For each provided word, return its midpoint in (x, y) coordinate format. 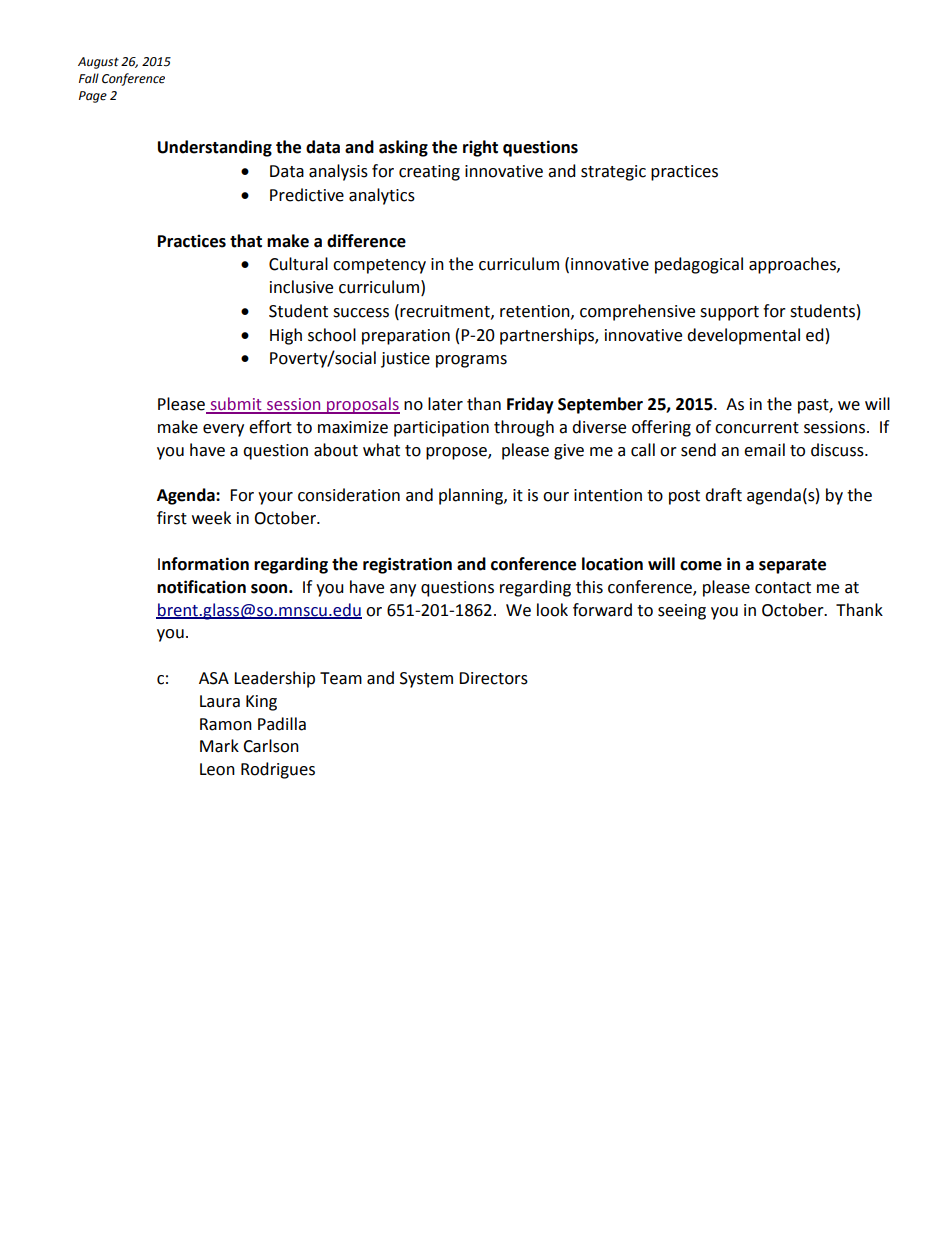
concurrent (757, 428)
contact (783, 588)
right (480, 148)
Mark (219, 746)
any (403, 590)
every (223, 430)
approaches (793, 265)
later (445, 404)
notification (201, 587)
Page (93, 97)
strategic (613, 173)
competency (379, 266)
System (426, 680)
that (246, 241)
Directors (493, 678)
